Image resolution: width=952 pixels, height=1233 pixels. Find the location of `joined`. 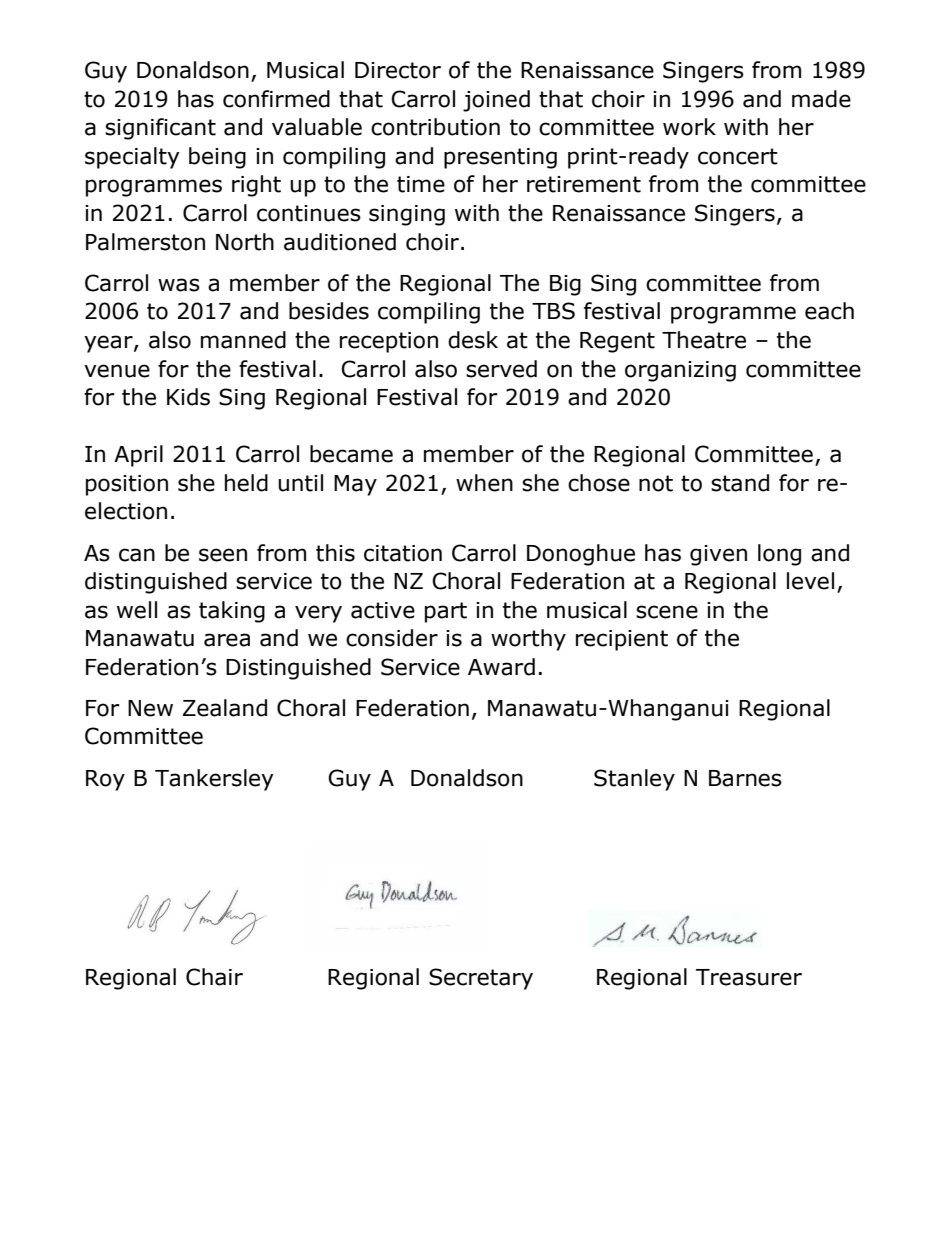

joined is located at coordinates (496, 101).
